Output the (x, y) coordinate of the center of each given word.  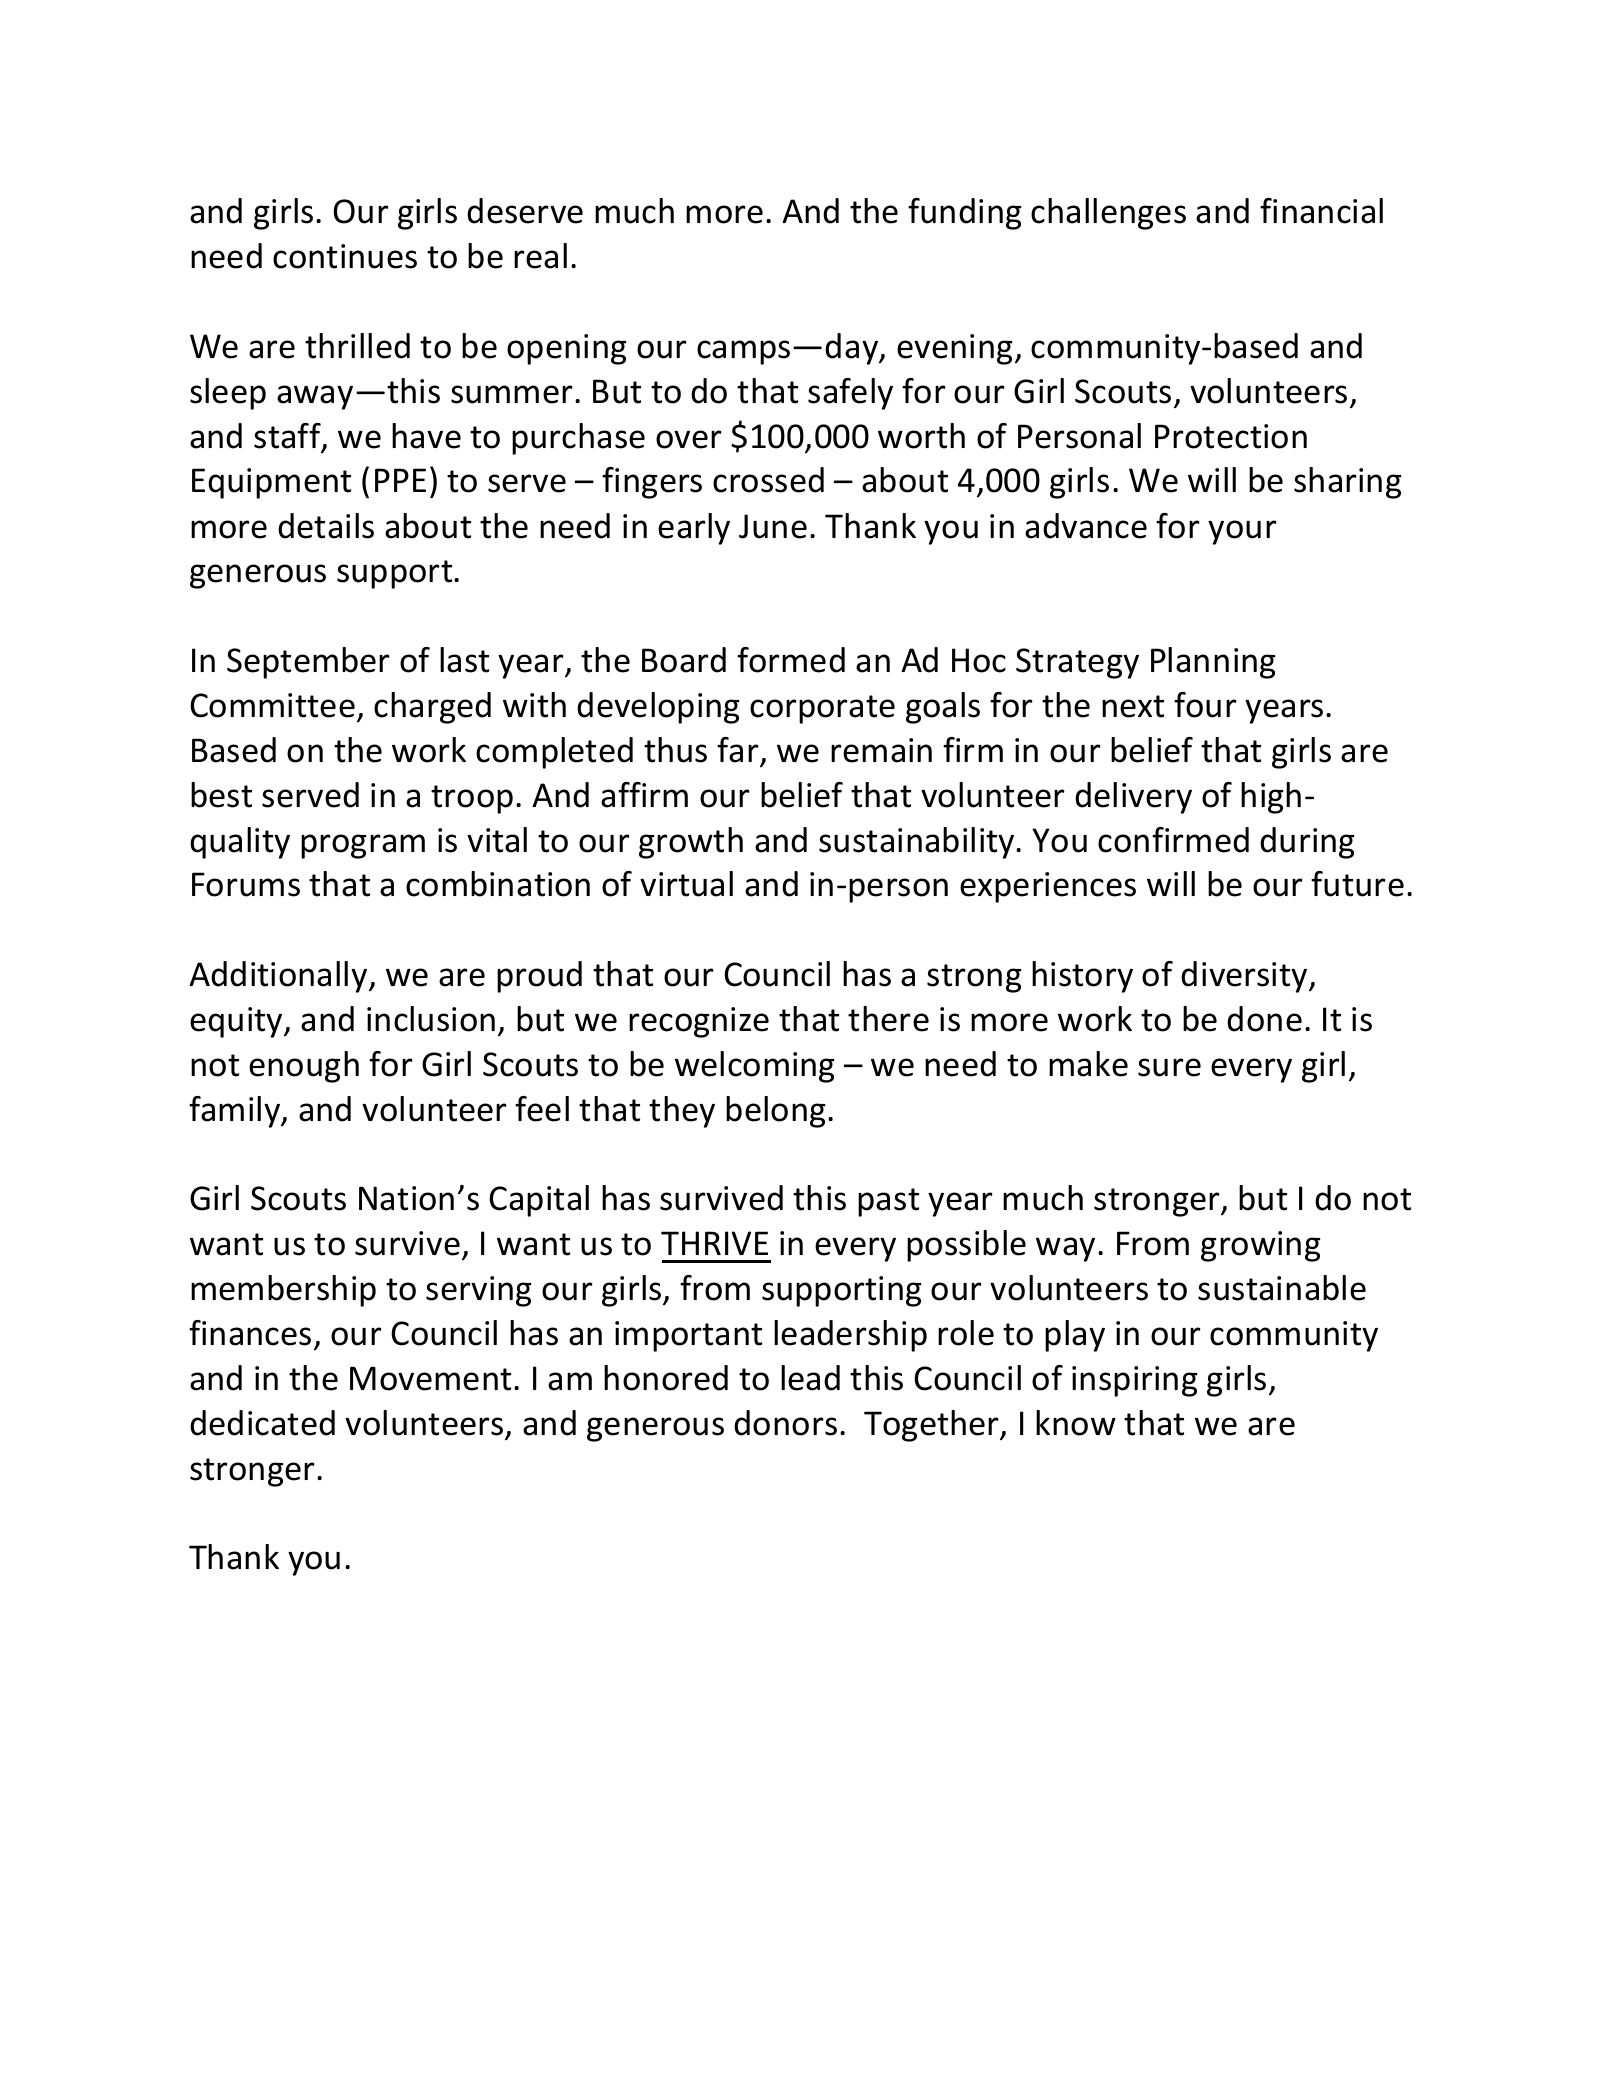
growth (691, 843)
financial (1321, 211)
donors (785, 1423)
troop (472, 799)
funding (965, 214)
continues (345, 256)
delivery (1133, 798)
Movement (430, 1378)
